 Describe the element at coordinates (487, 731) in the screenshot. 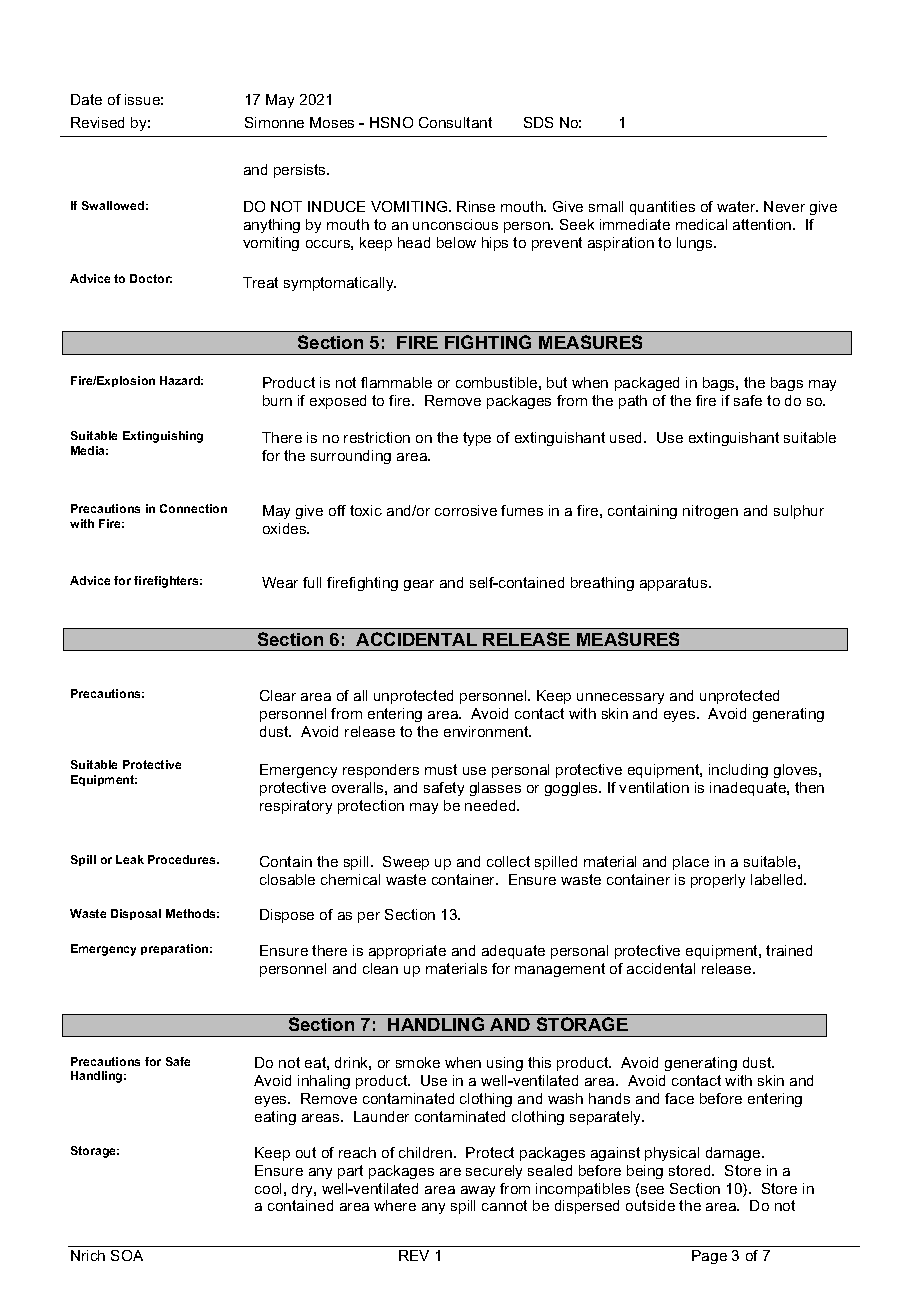

I see `environment` at that location.
